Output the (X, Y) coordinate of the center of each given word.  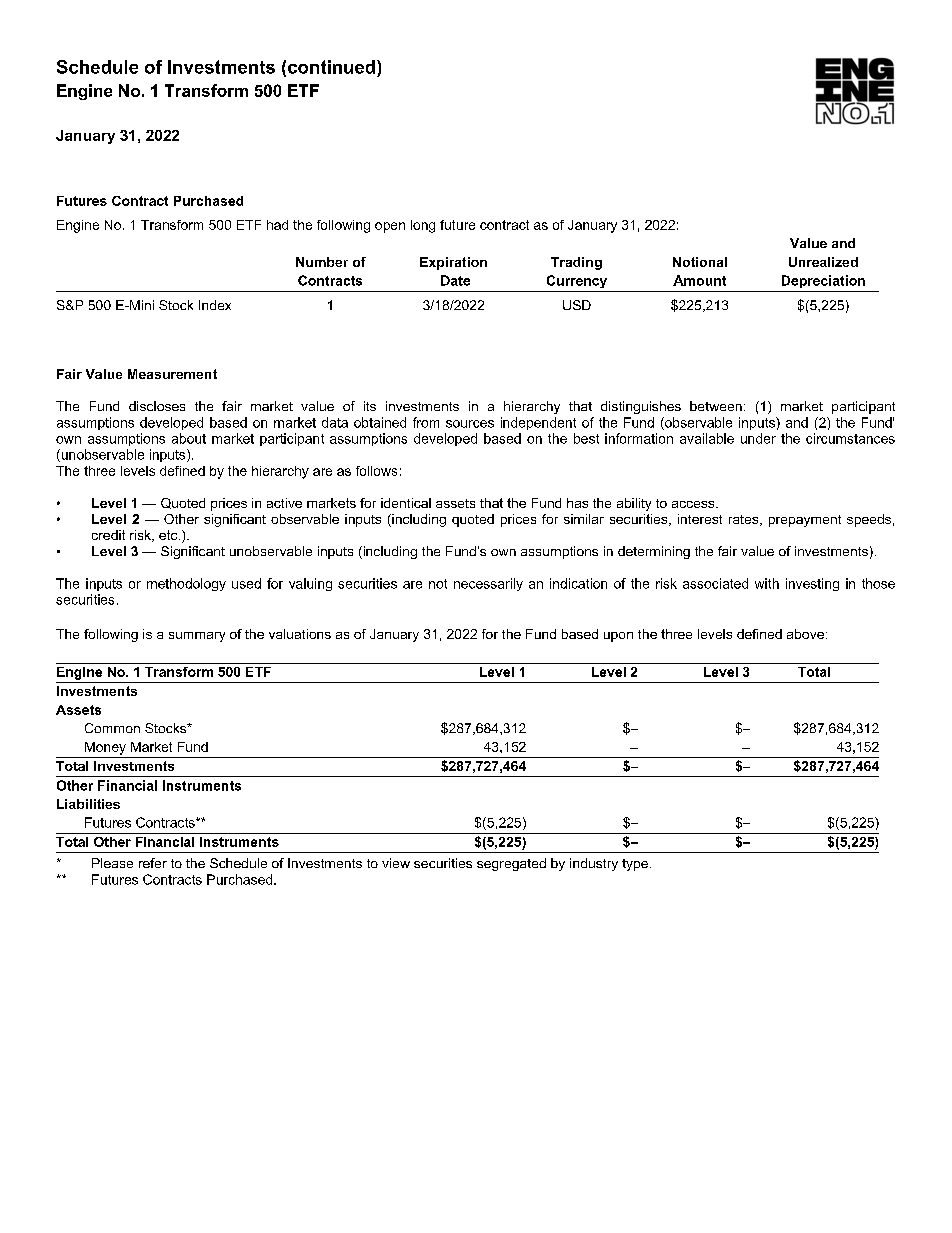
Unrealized (823, 262)
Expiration (453, 263)
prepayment (805, 521)
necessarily (488, 584)
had (277, 225)
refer (153, 863)
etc (169, 535)
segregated (511, 864)
